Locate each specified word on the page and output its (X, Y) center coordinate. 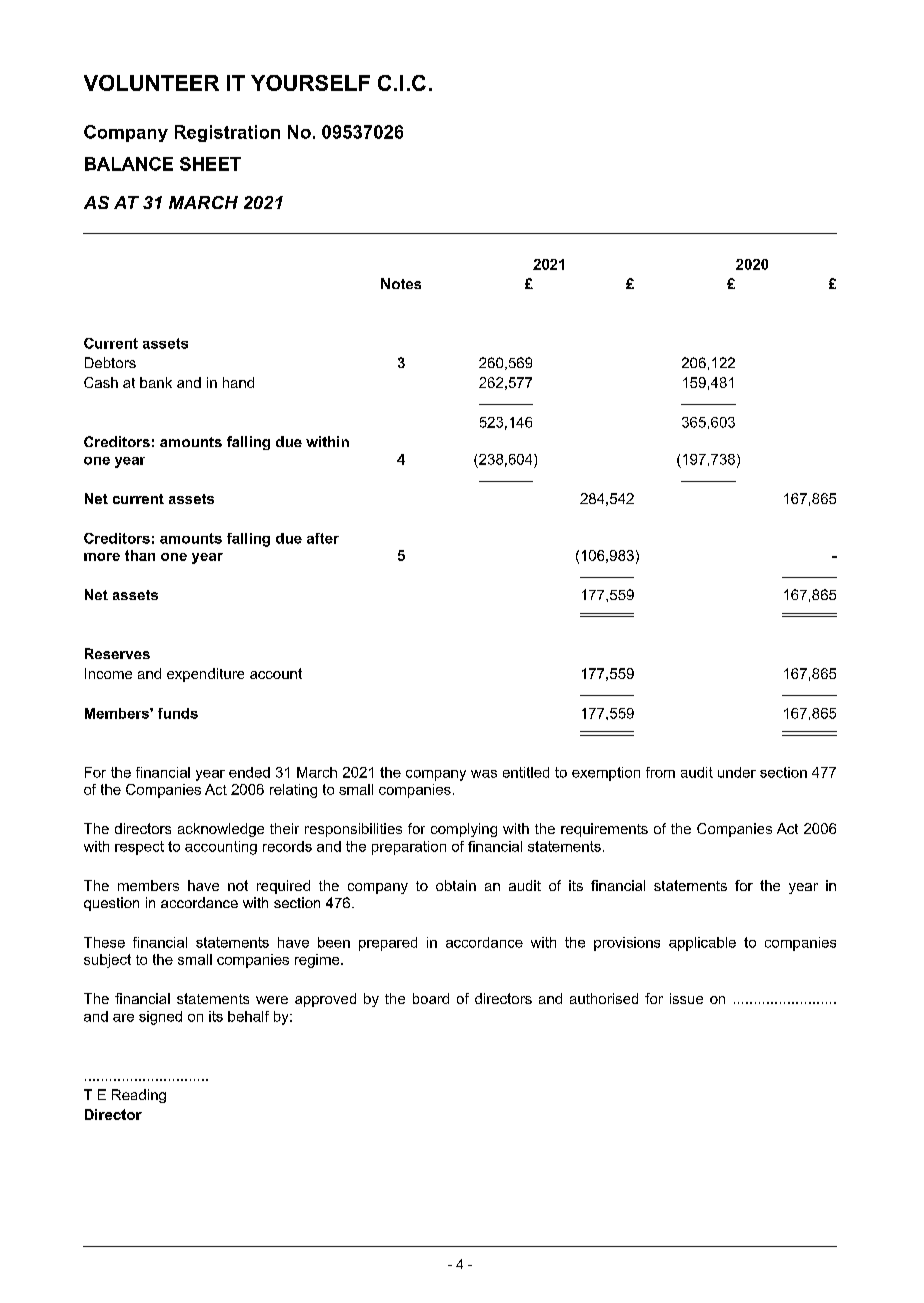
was (484, 774)
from (660, 772)
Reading (139, 1096)
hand (238, 382)
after (323, 538)
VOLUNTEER (151, 83)
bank (156, 382)
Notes (401, 283)
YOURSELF (310, 83)
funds (178, 713)
